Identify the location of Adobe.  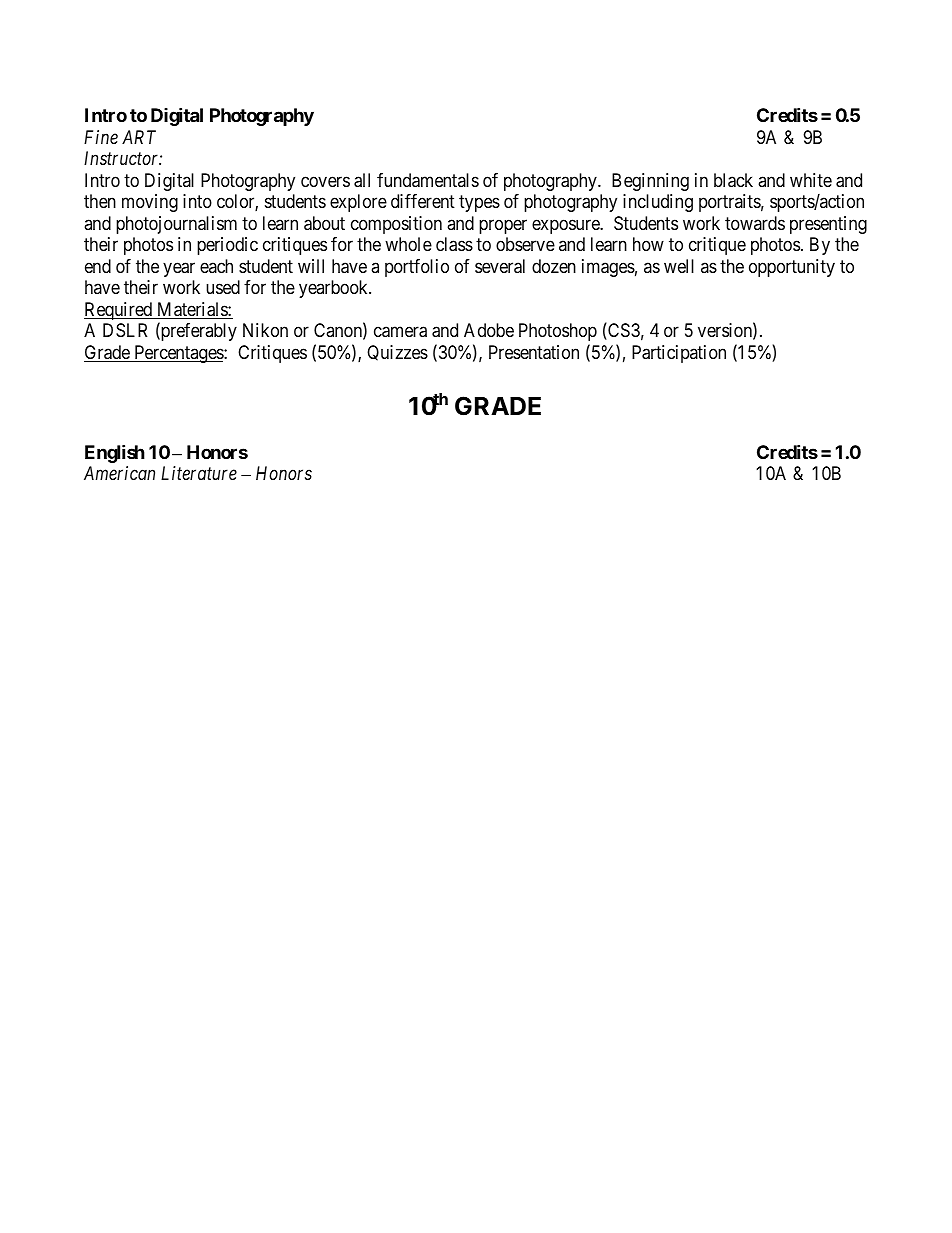
(489, 330).
